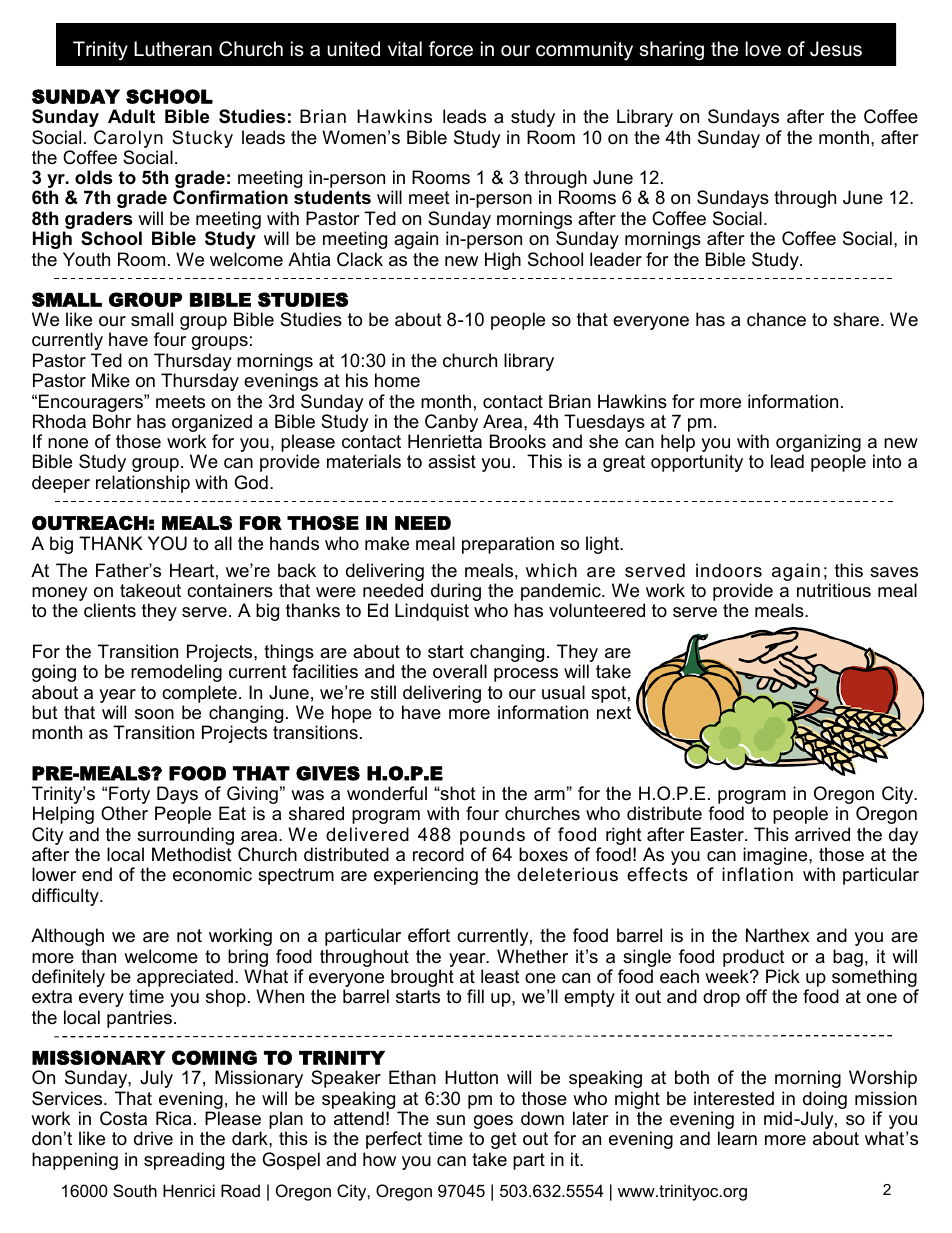 This document has height=1233, width=952. I want to click on force, so click(451, 49).
